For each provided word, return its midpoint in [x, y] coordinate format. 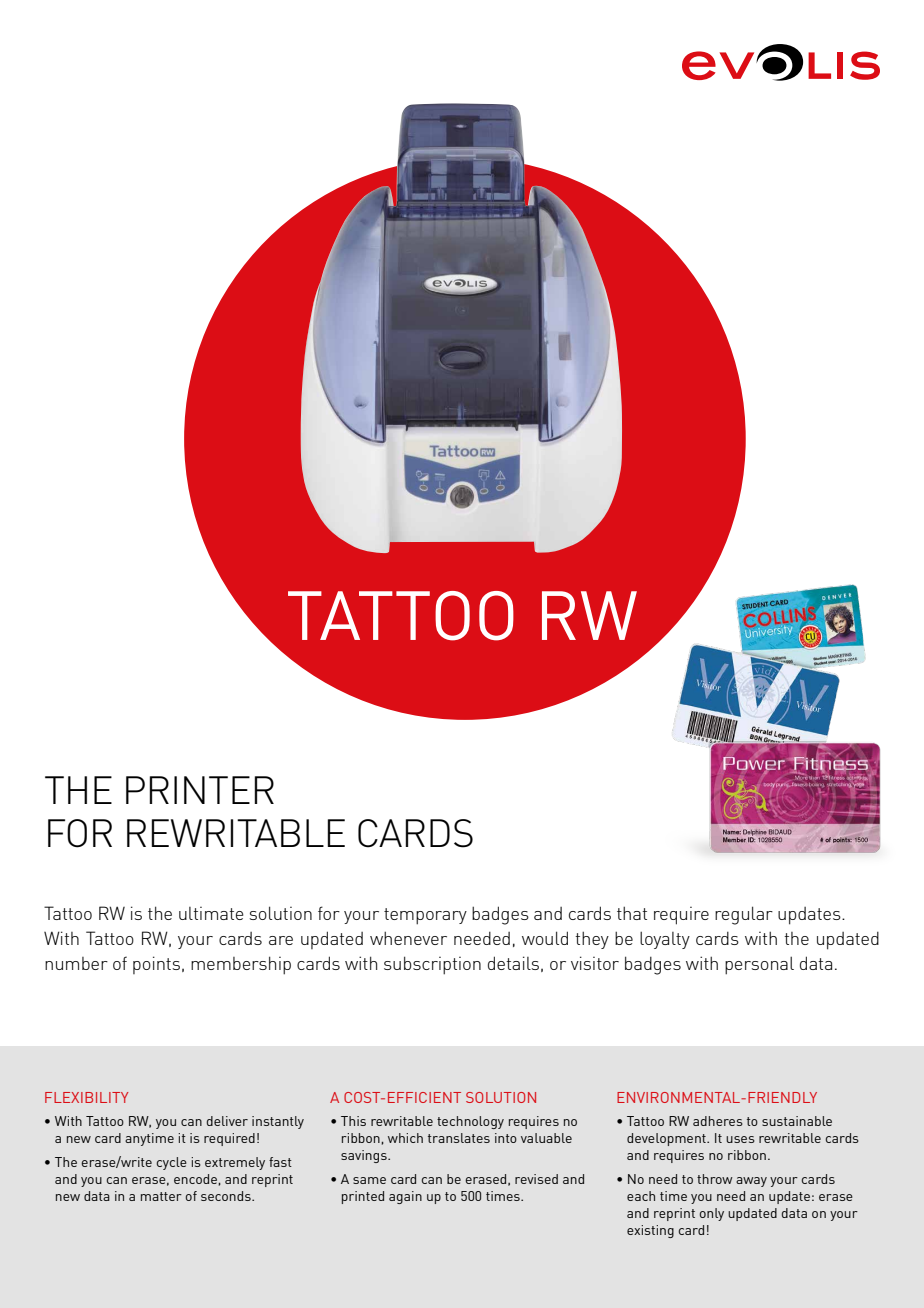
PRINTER [200, 790]
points [156, 965]
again [405, 1197]
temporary [425, 916]
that [632, 913]
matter [161, 1196]
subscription [432, 965]
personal [759, 965]
